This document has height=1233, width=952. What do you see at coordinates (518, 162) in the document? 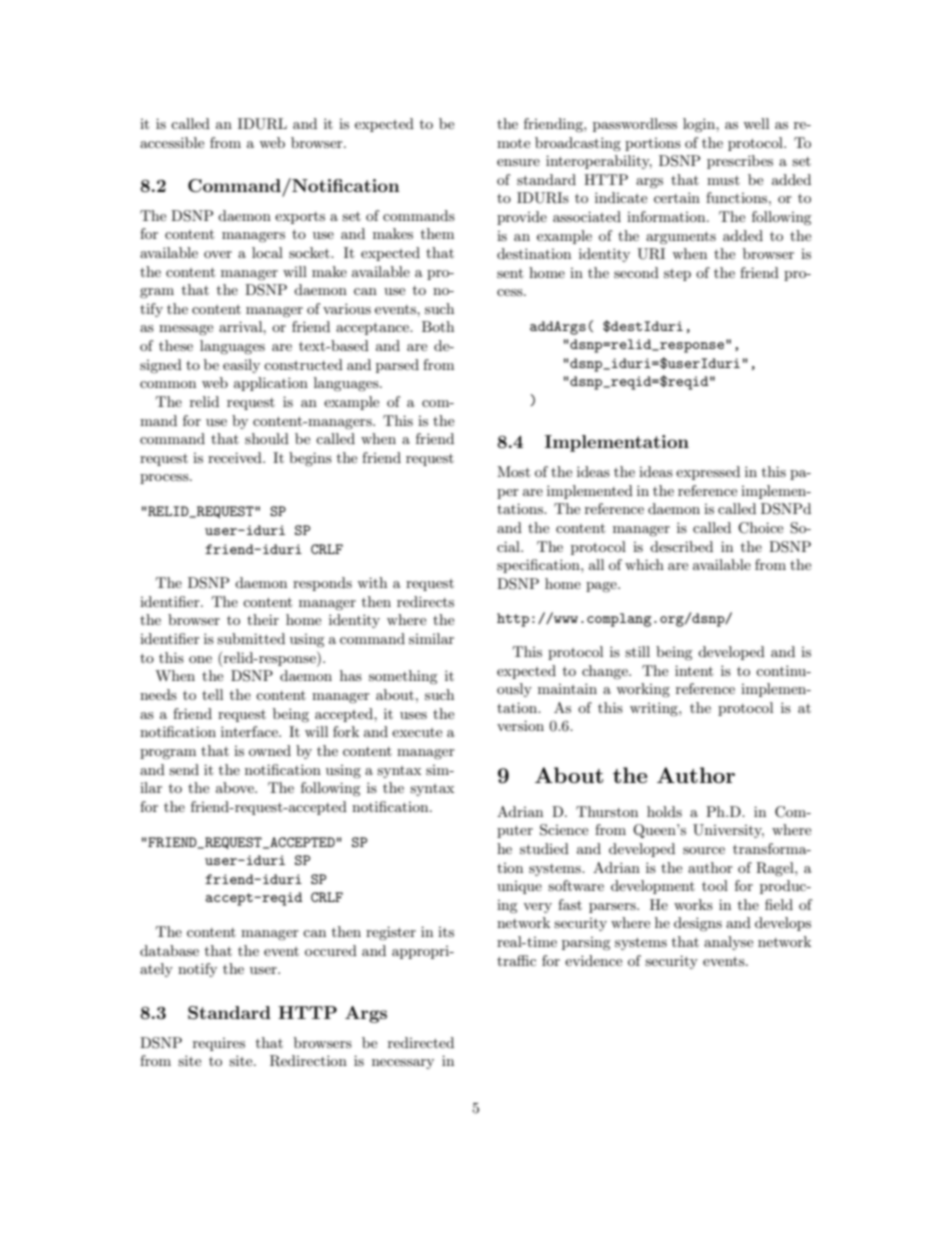
I see `ensure` at bounding box center [518, 162].
